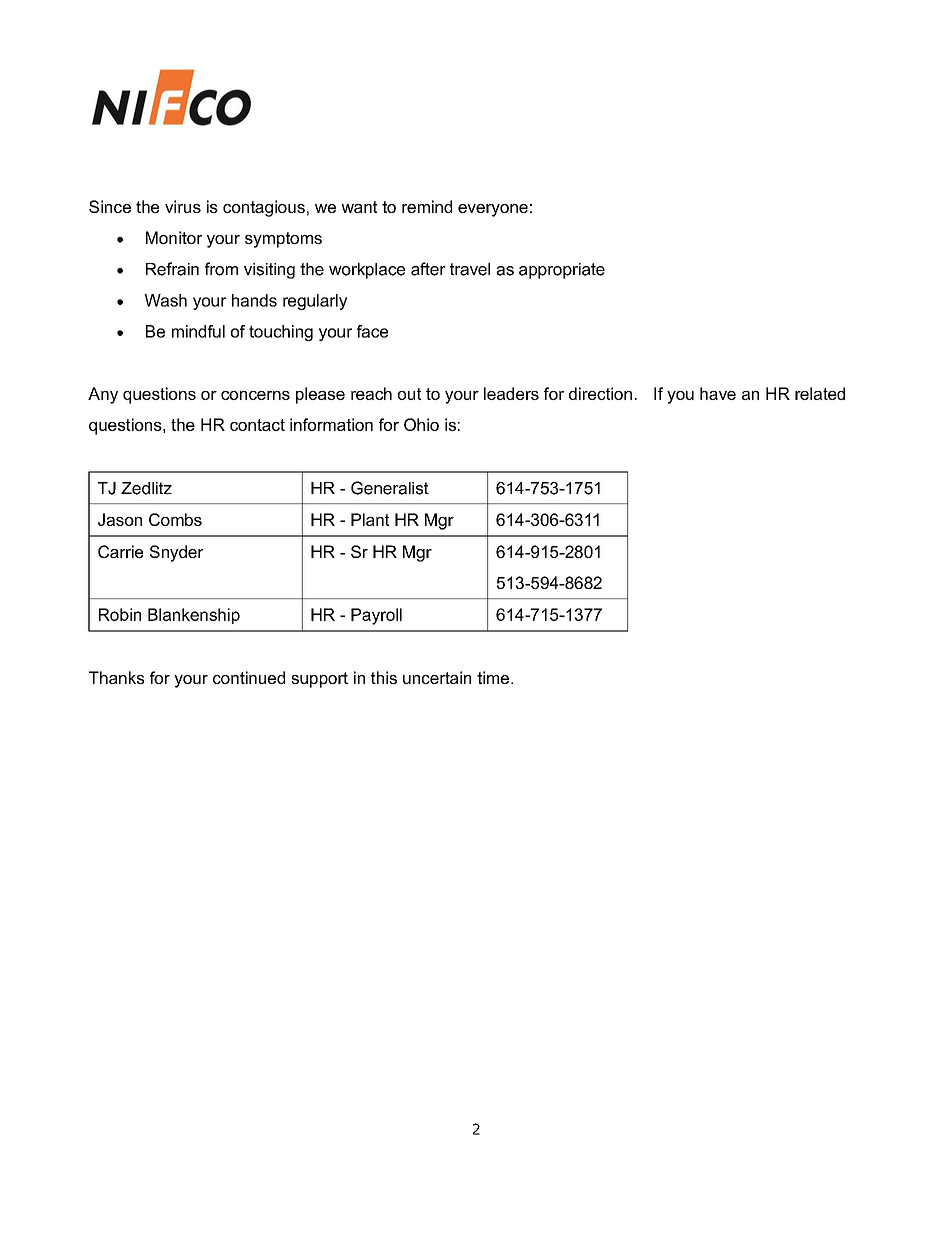 This image has width=952, height=1233. Describe the element at coordinates (421, 424) in the image. I see `Ohio` at that location.
